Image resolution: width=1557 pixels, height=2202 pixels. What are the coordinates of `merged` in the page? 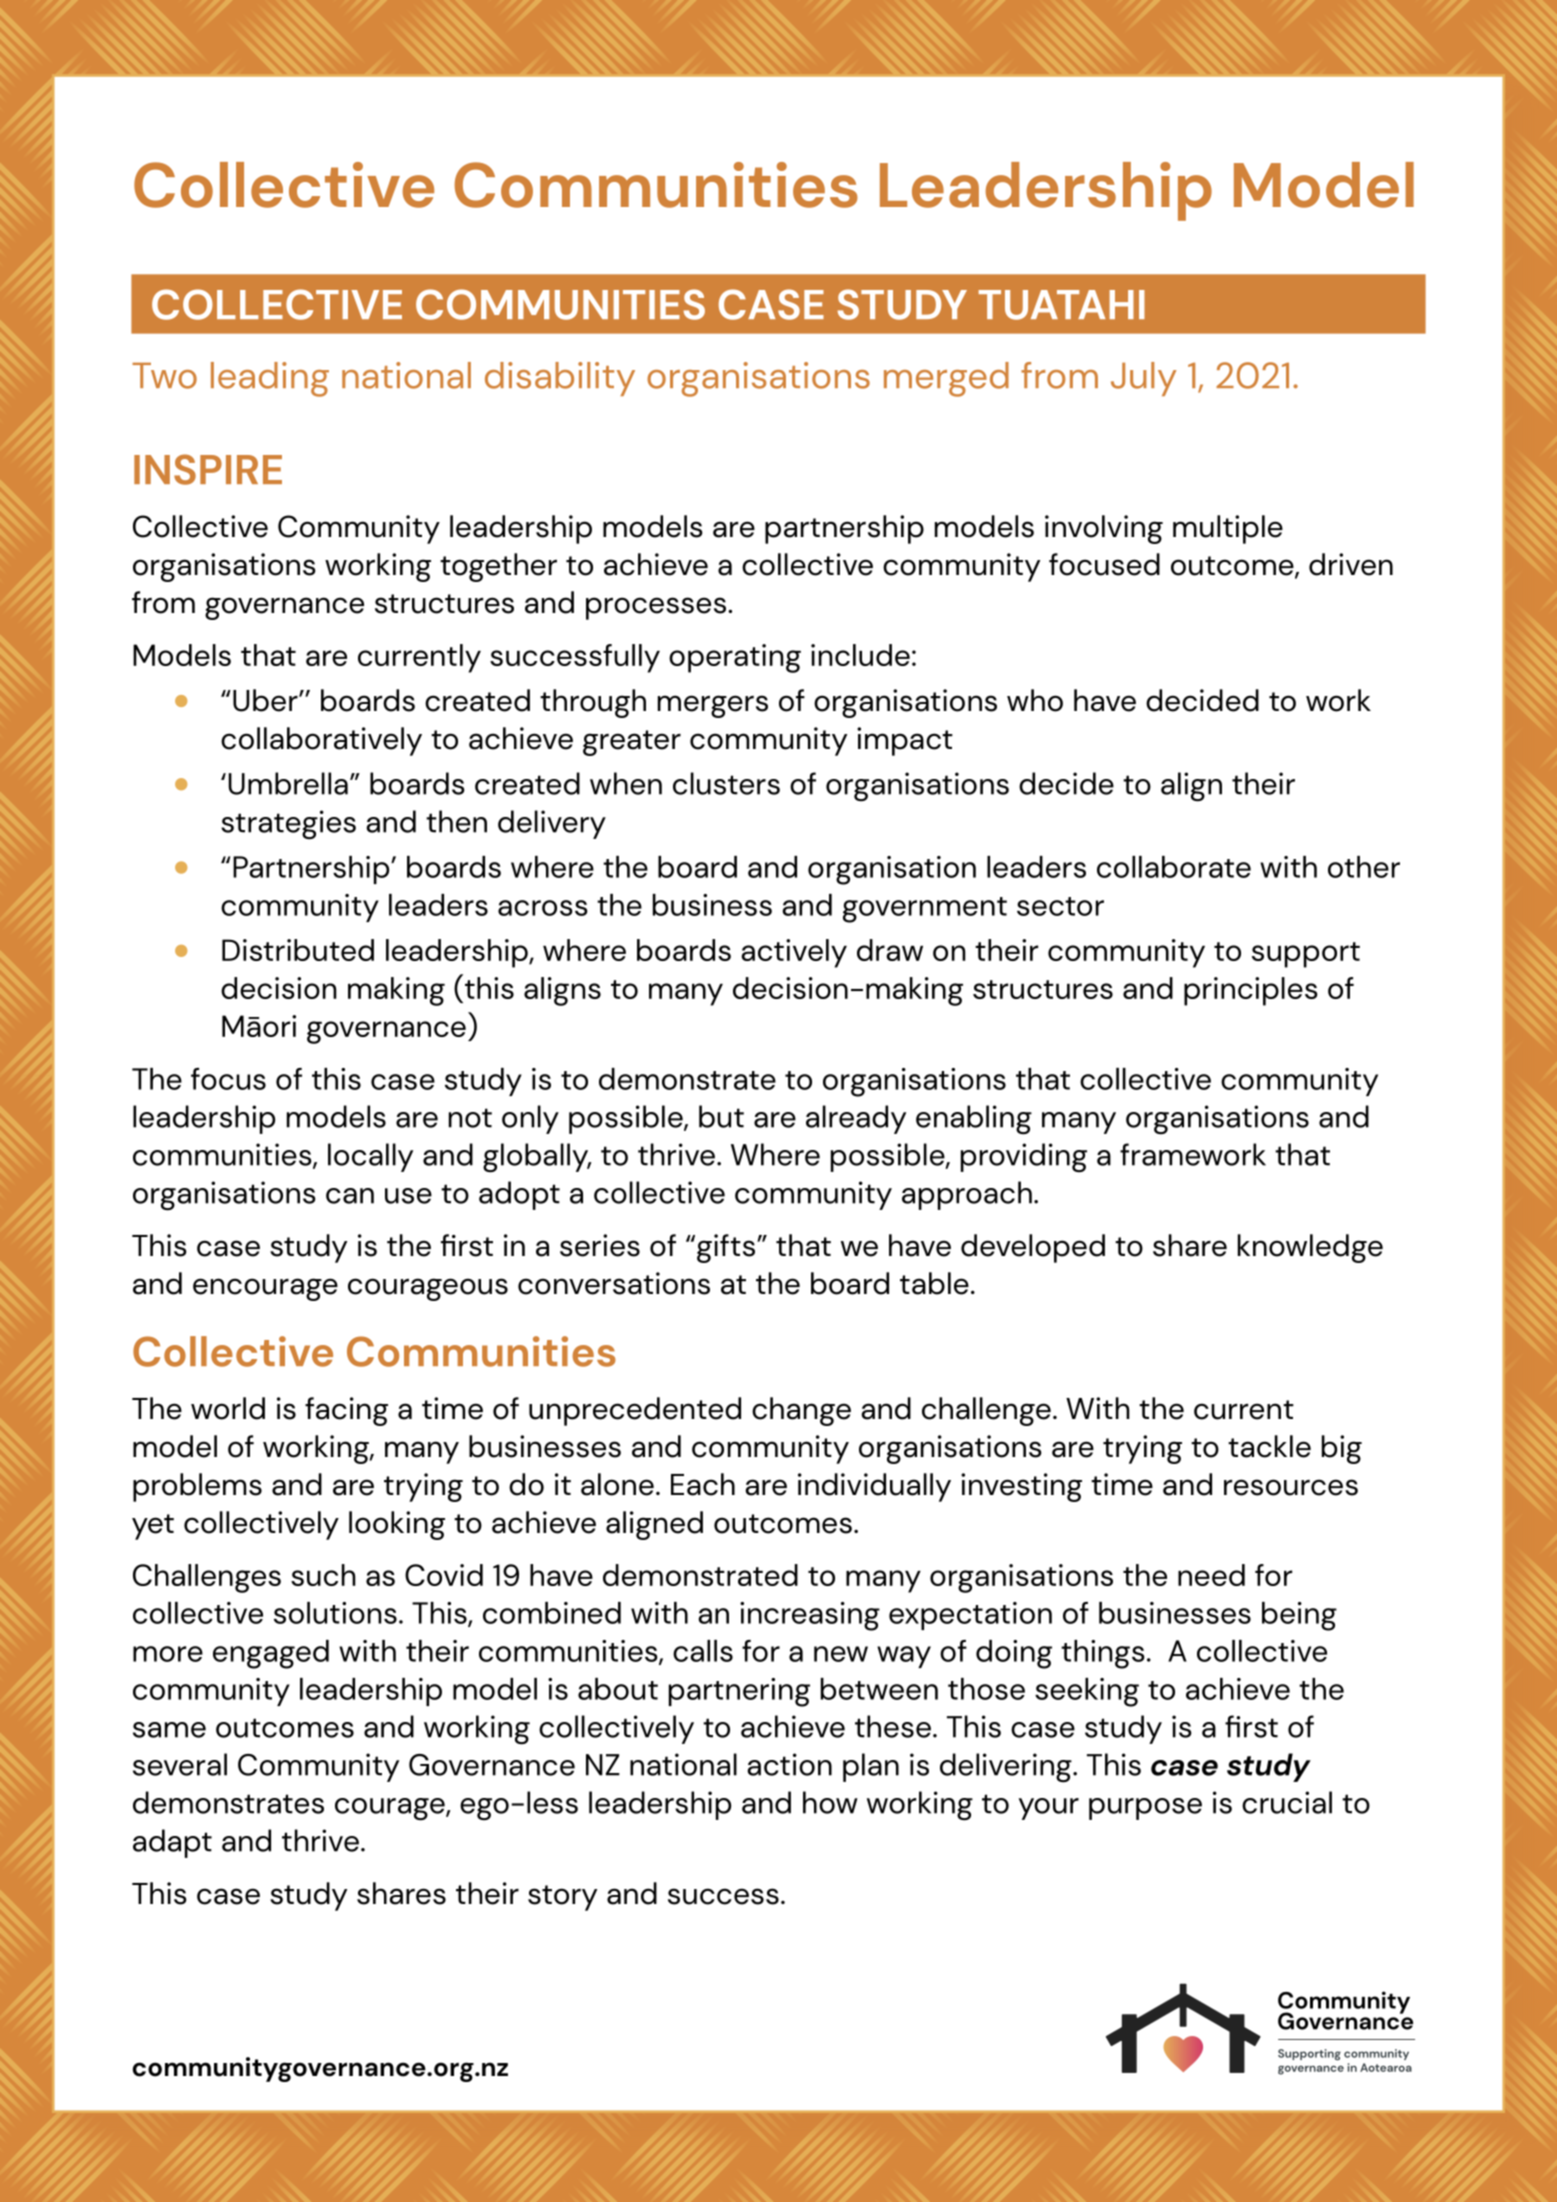 It's located at (946, 379).
